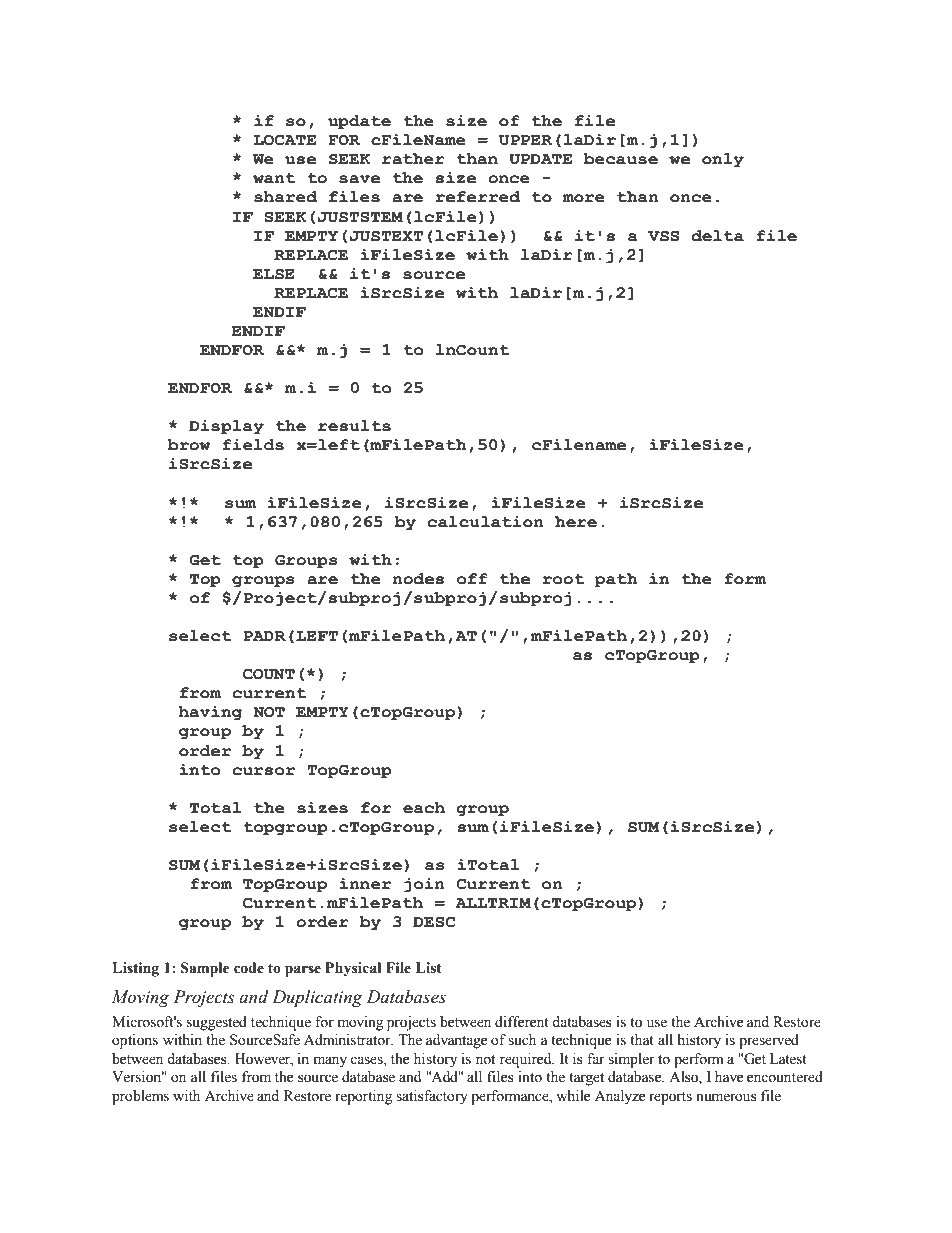  Describe the element at coordinates (274, 178) in the screenshot. I see `want` at that location.
